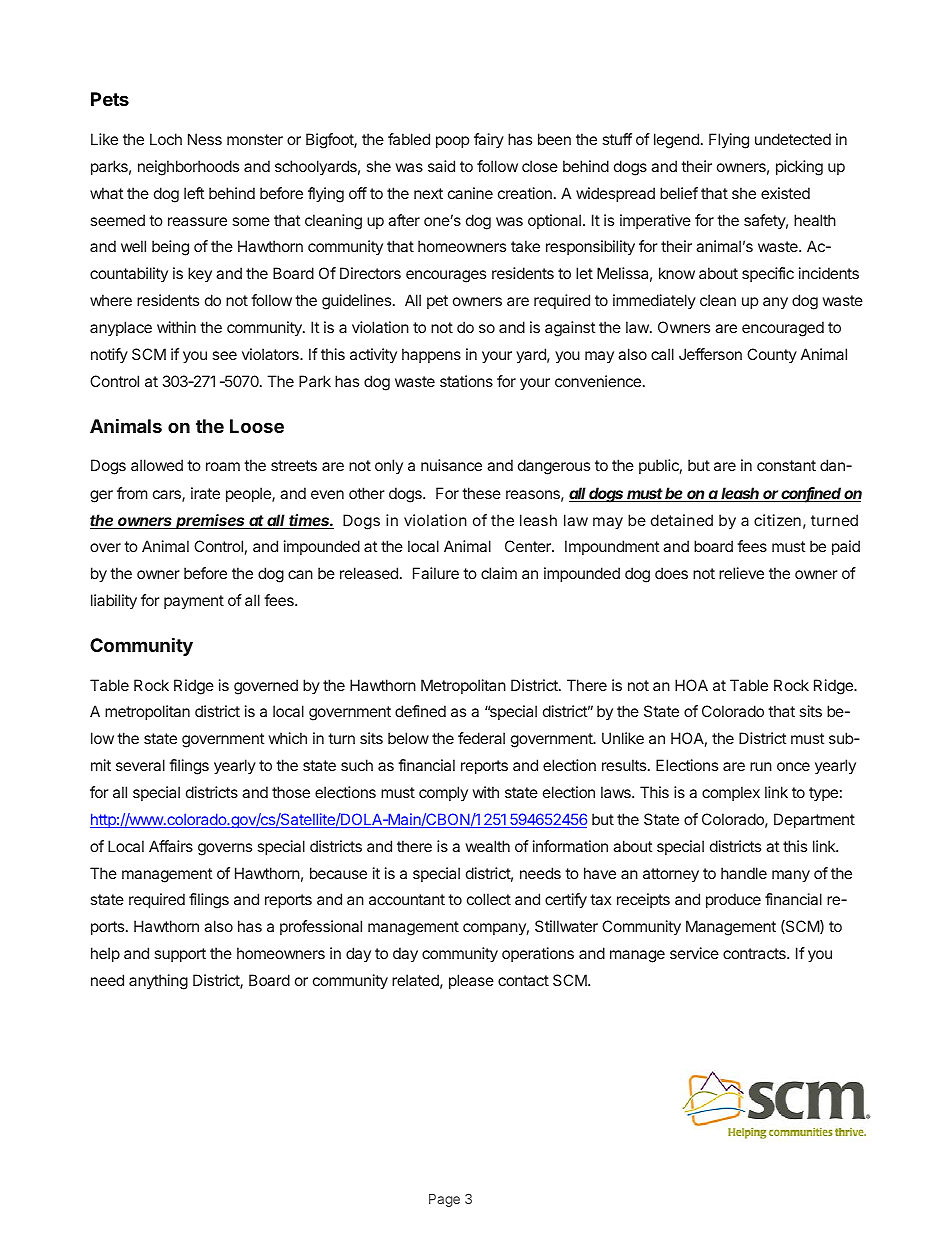 The height and width of the image is (1233, 952). What do you see at coordinates (731, 793) in the image?
I see `complex` at bounding box center [731, 793].
